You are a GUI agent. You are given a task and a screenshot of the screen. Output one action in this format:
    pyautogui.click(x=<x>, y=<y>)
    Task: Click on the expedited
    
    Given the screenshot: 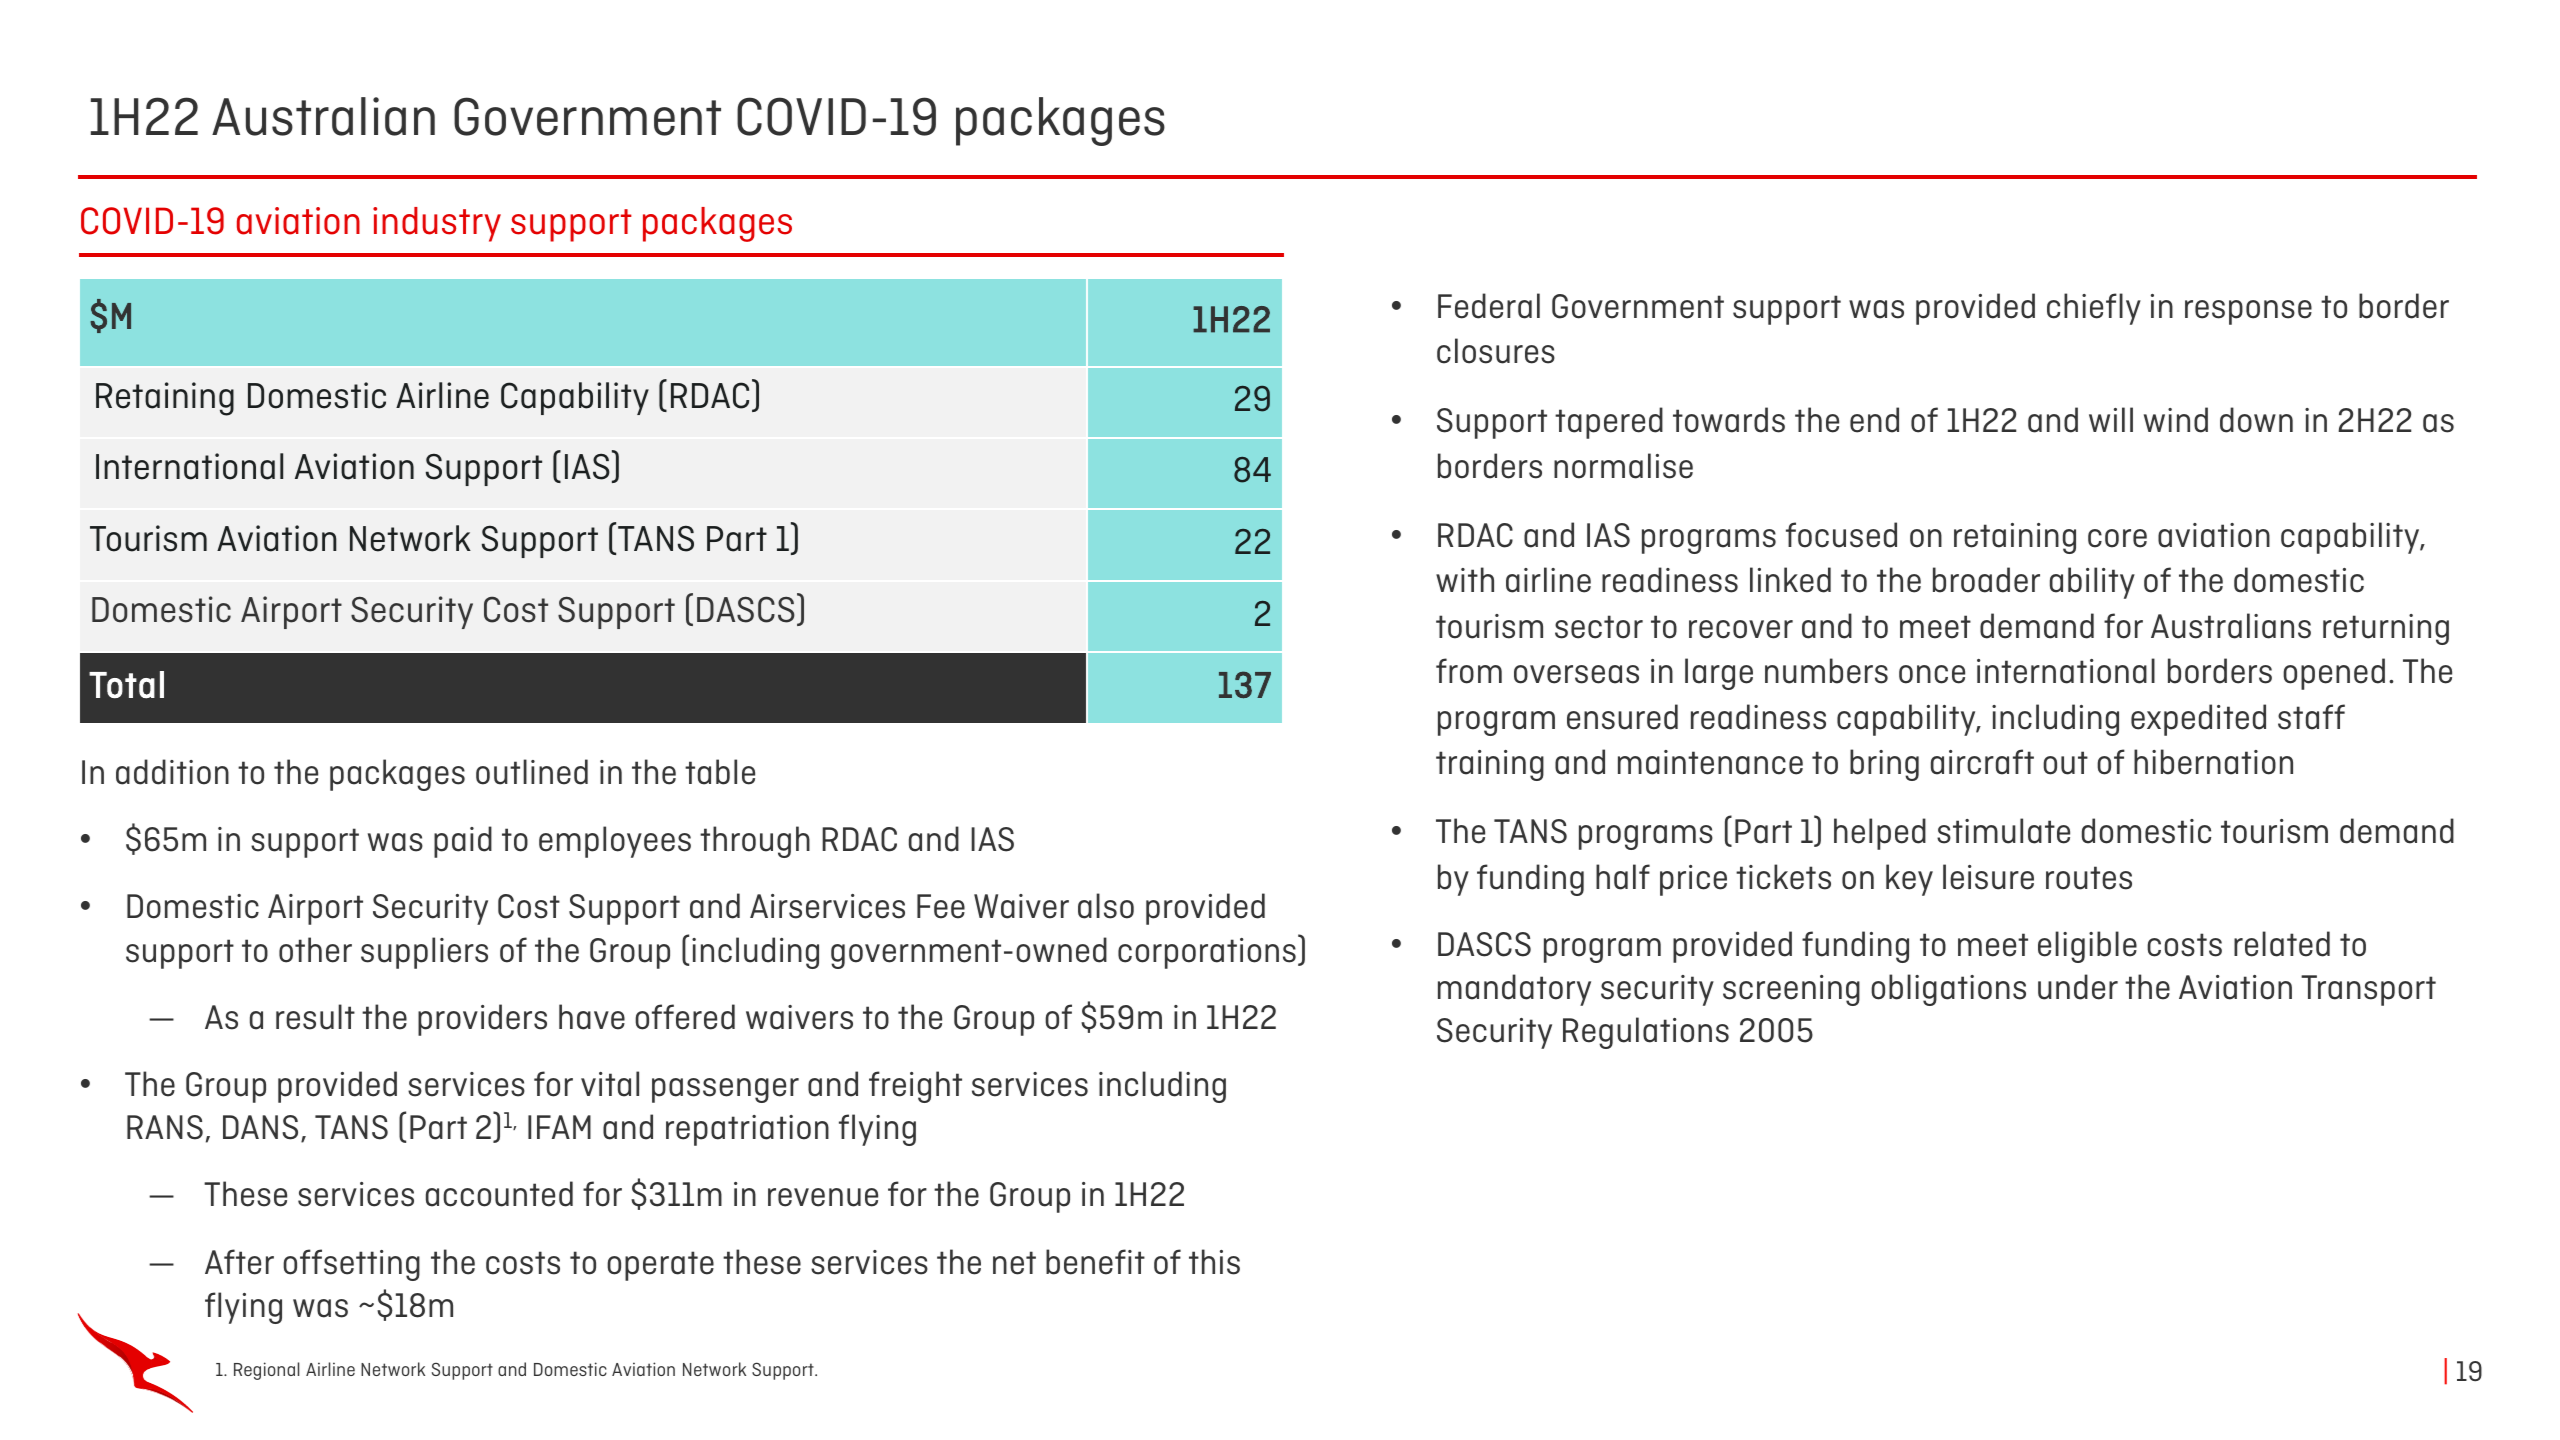 What is the action you would take?
    pyautogui.click(x=2198, y=720)
